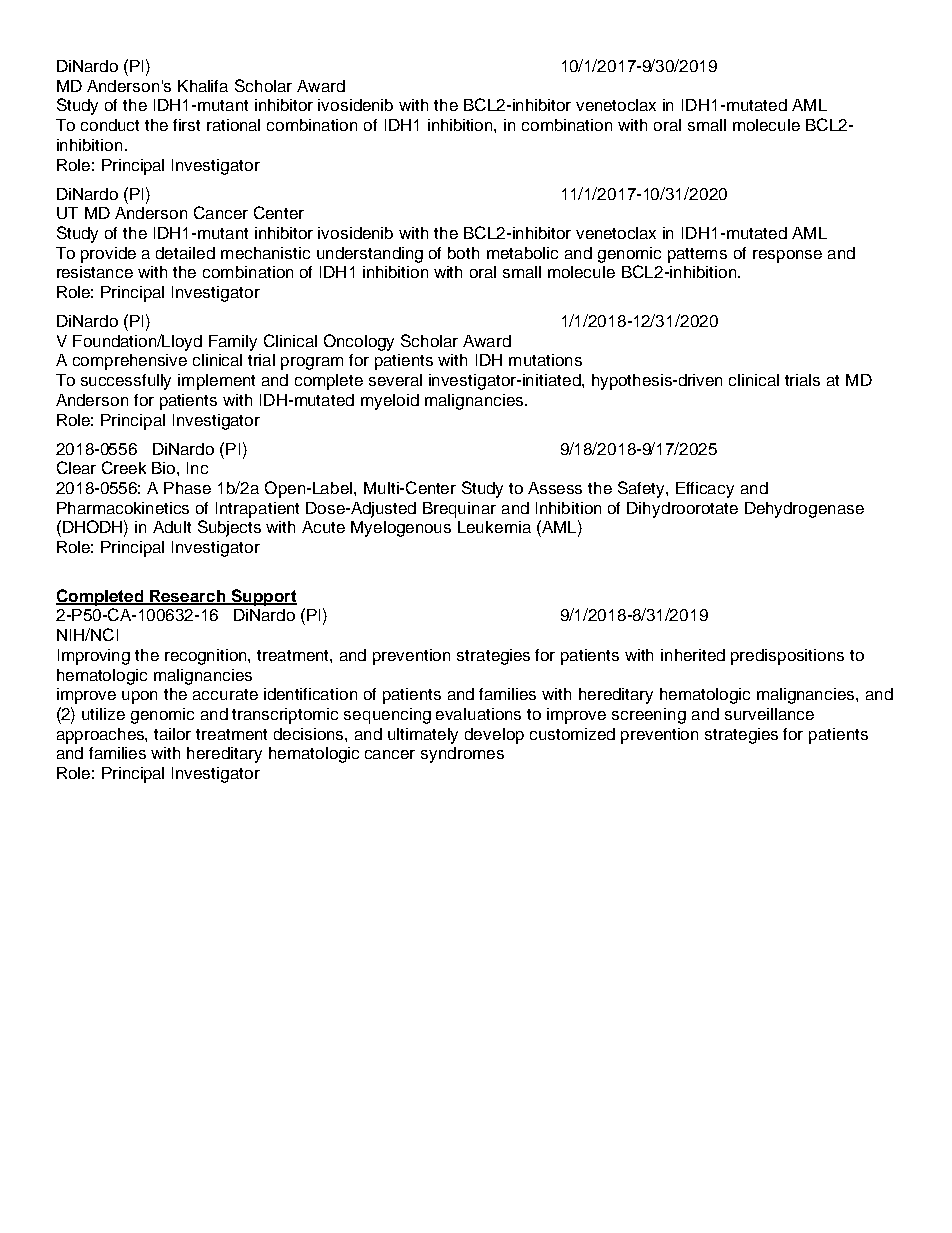 Image resolution: width=952 pixels, height=1233 pixels. Describe the element at coordinates (126, 382) in the page. I see `successfully` at that location.
